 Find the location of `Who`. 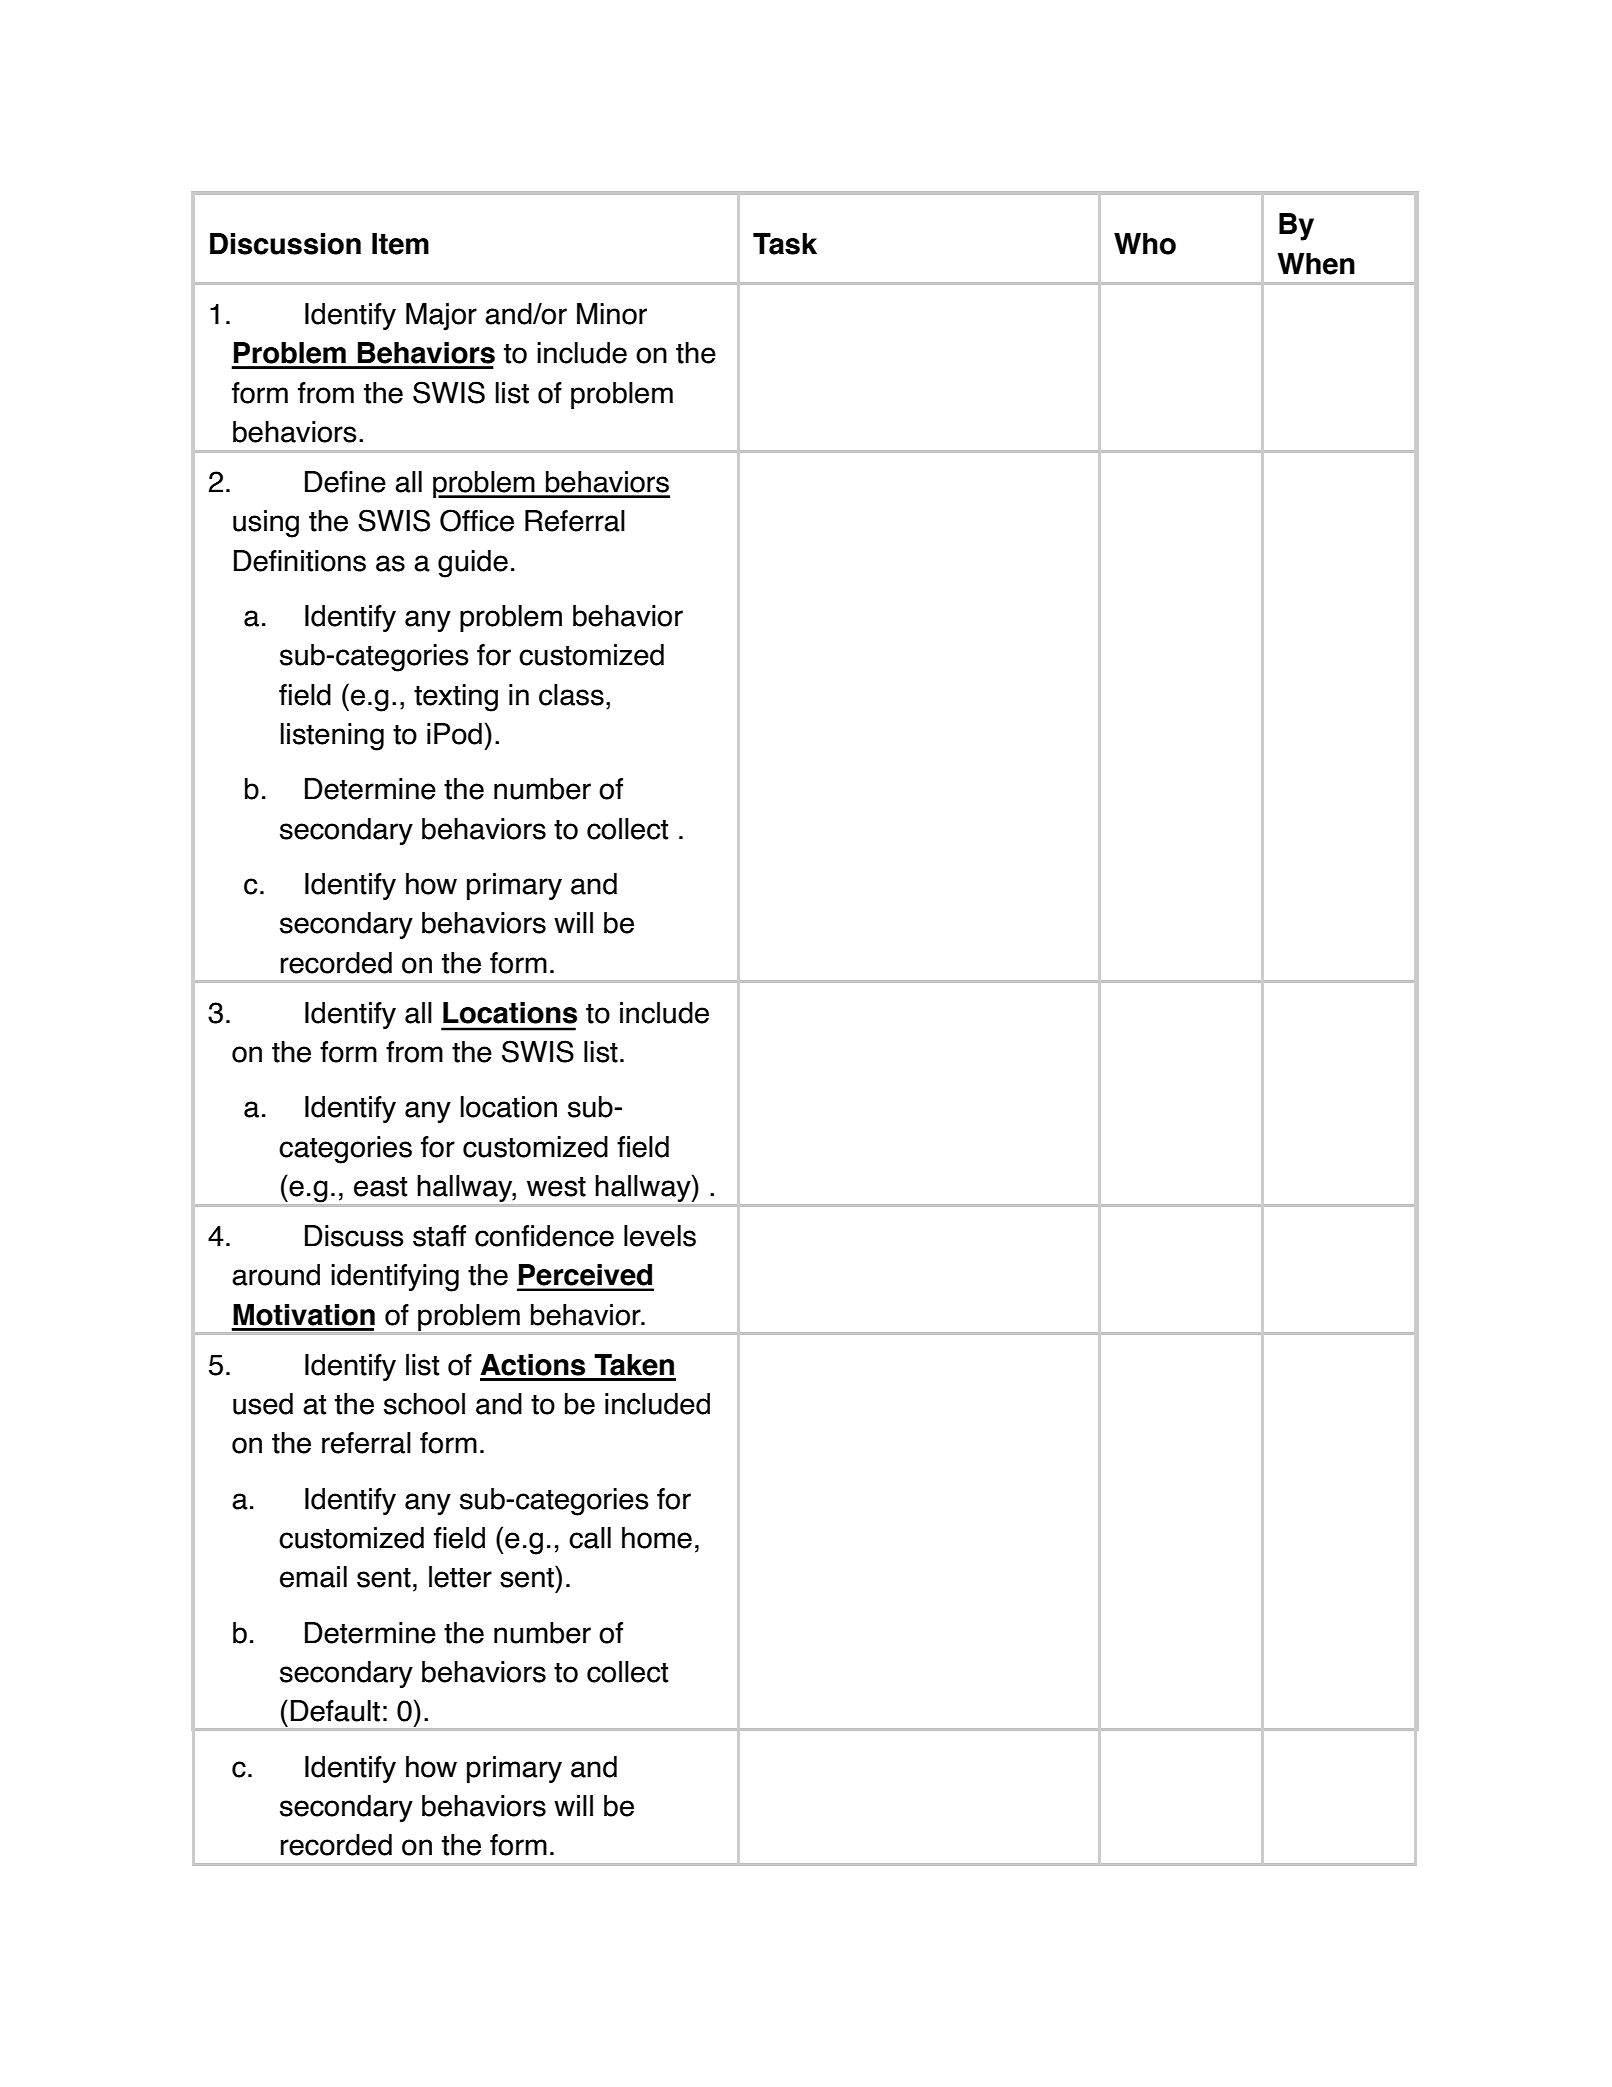

Who is located at coordinates (1145, 244).
